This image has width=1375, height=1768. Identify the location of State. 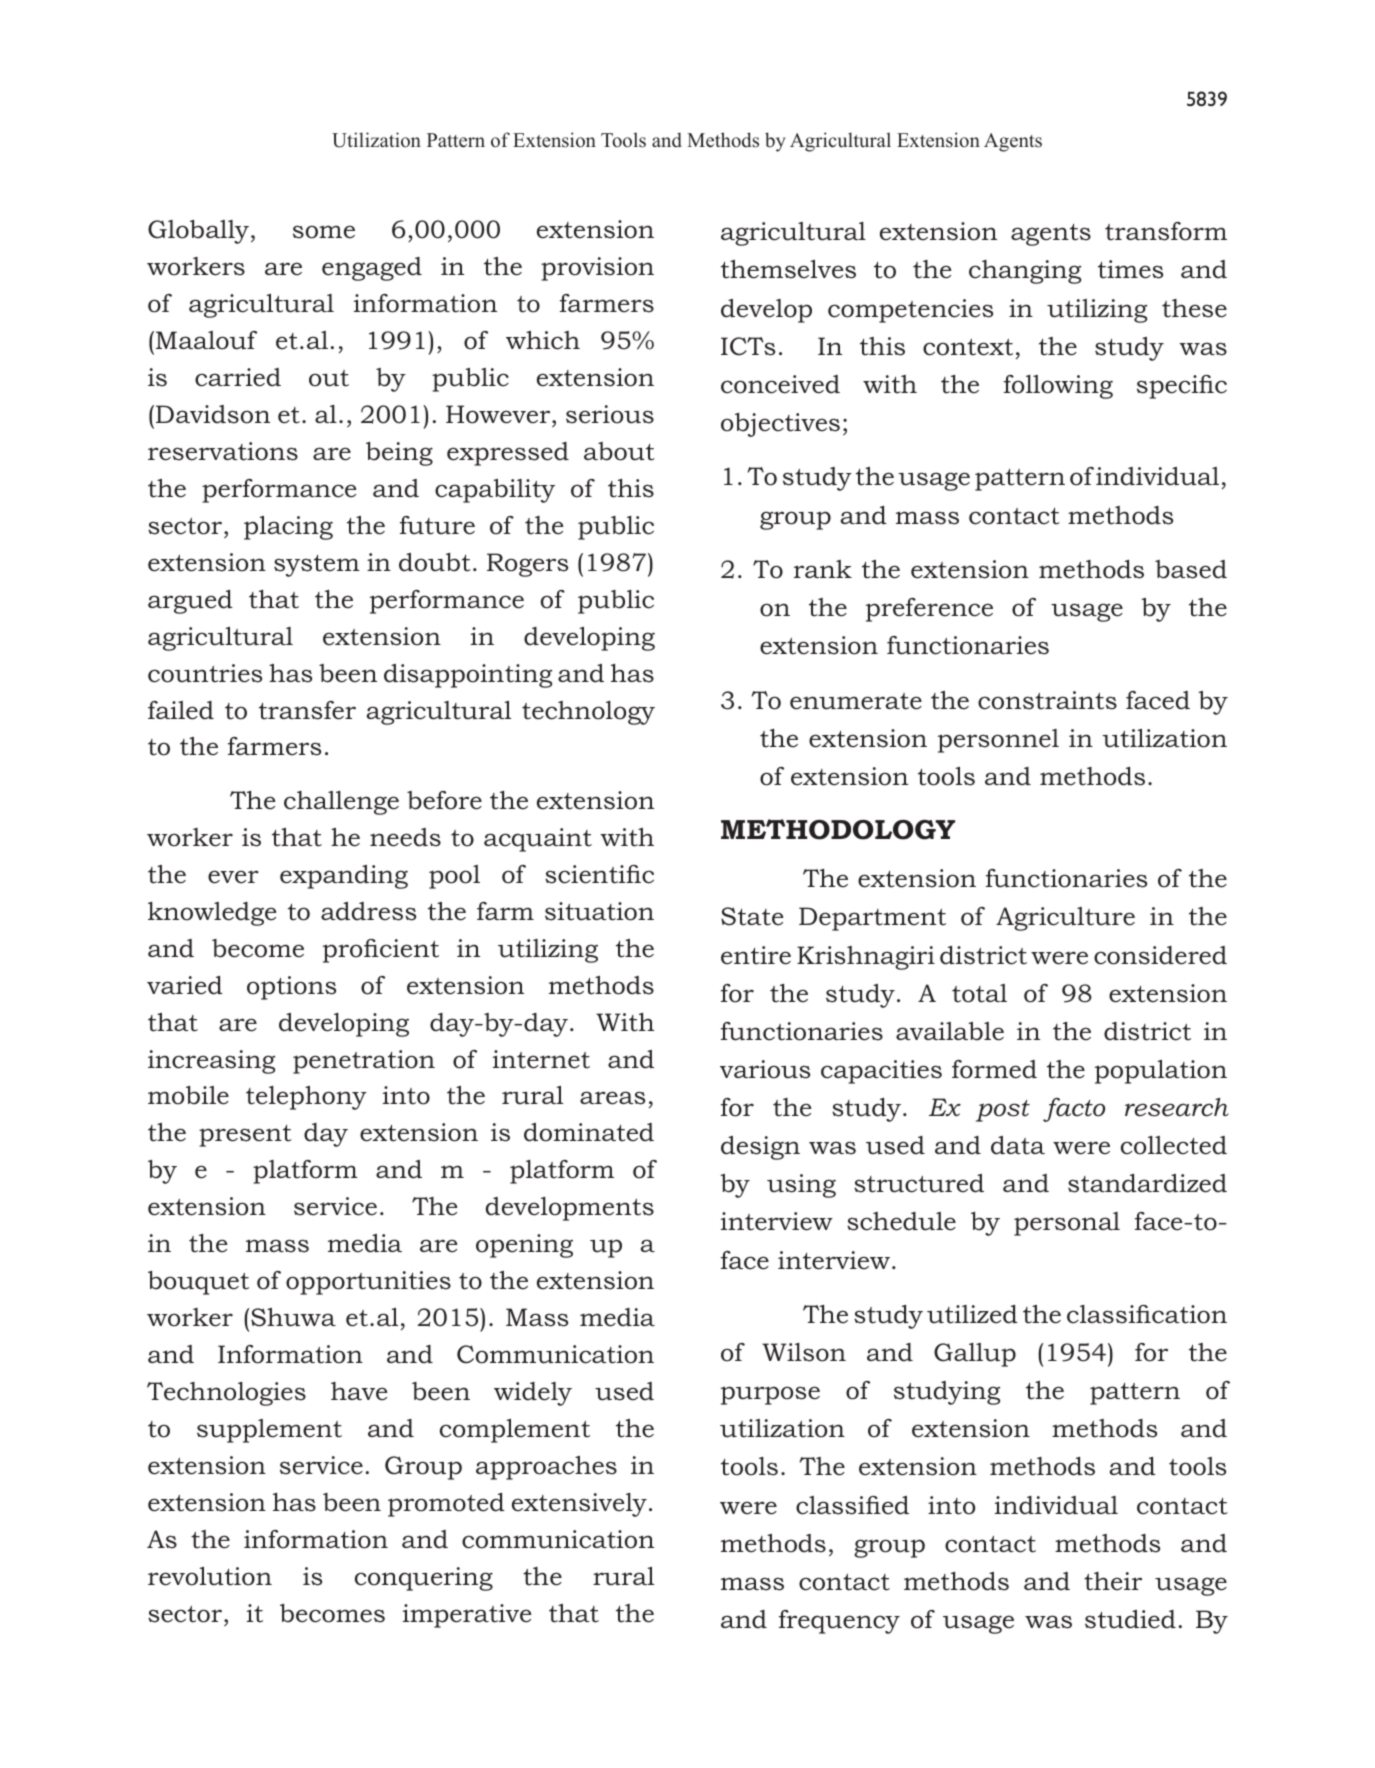
(752, 916).
